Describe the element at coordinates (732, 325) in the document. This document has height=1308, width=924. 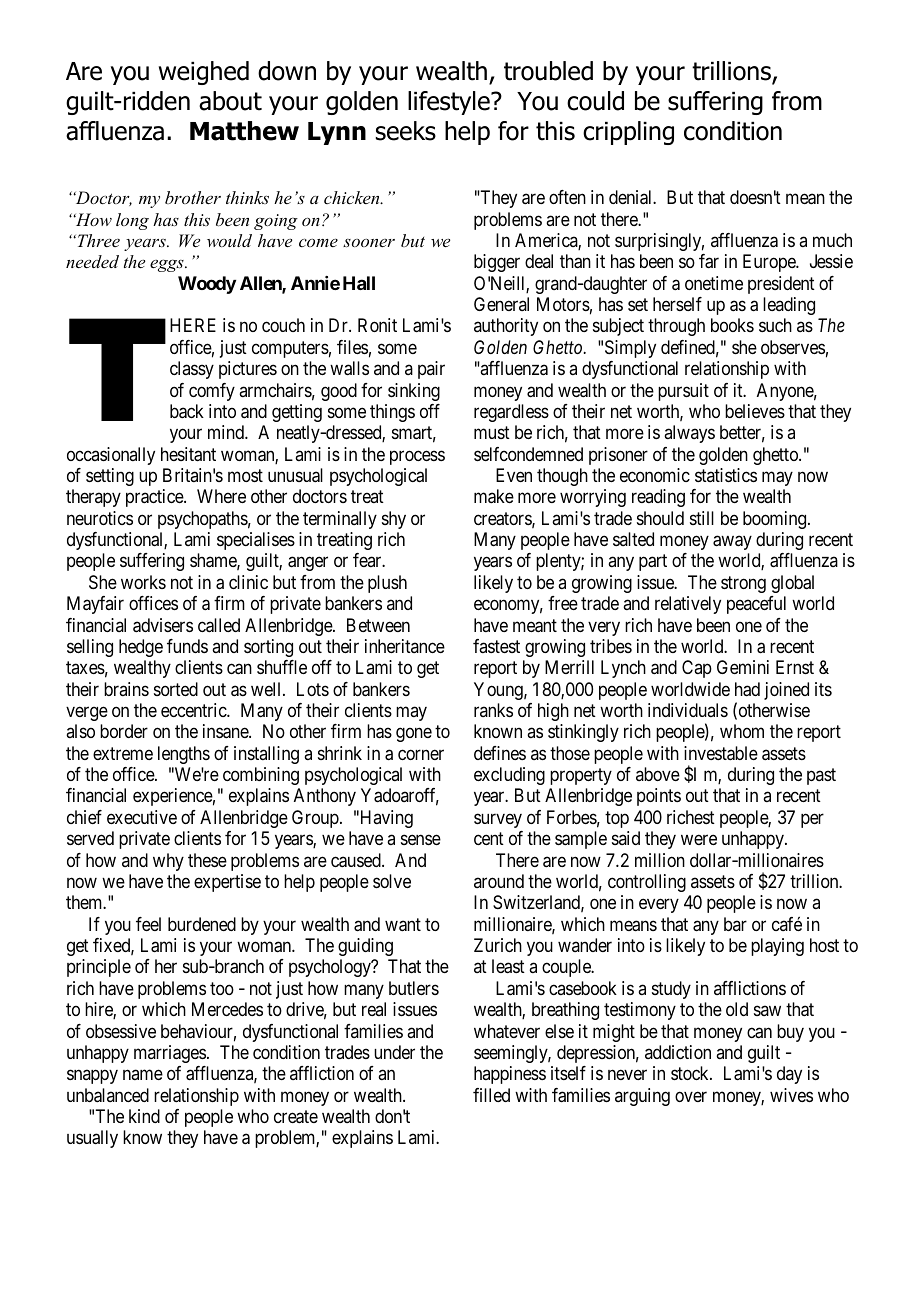
I see `books` at that location.
